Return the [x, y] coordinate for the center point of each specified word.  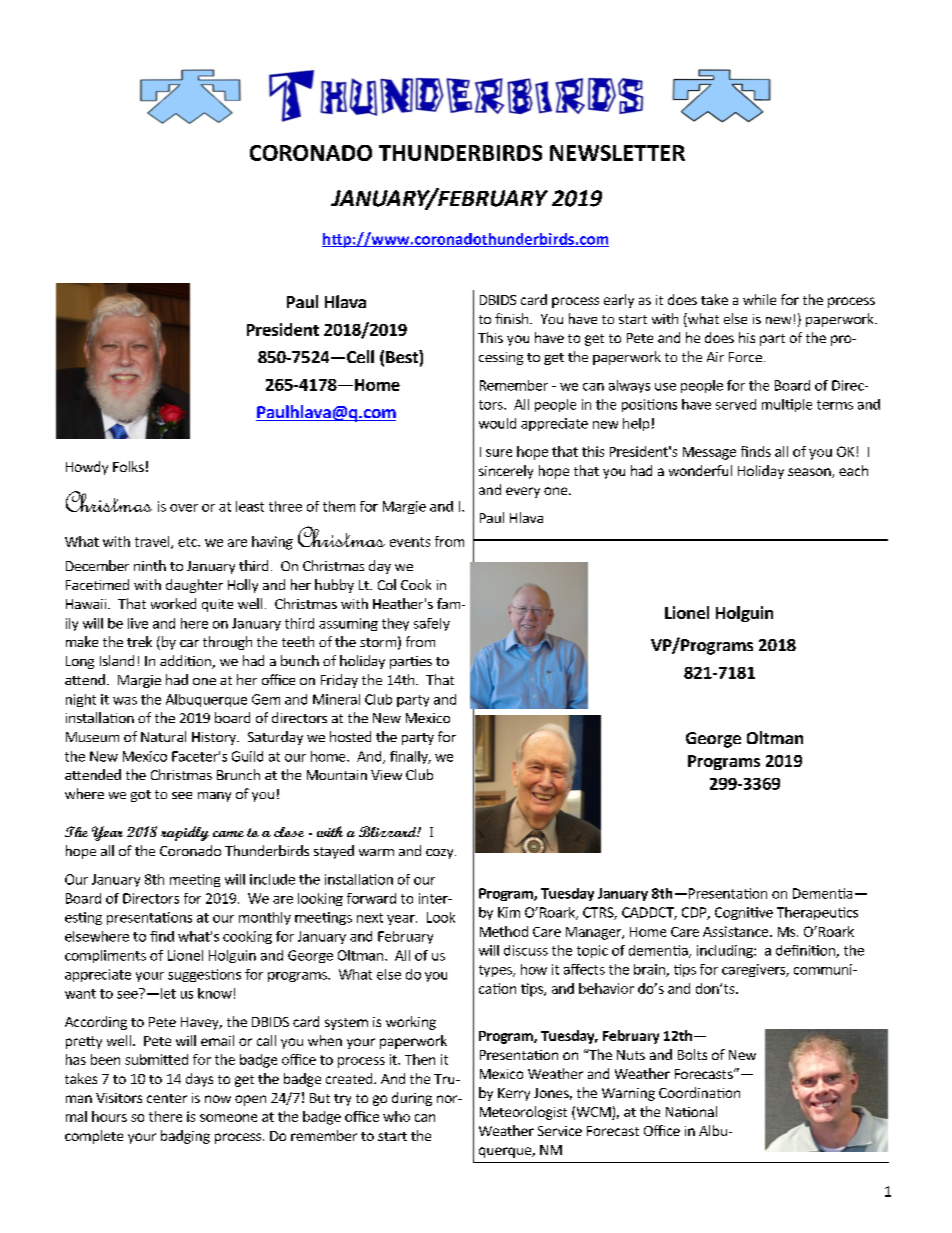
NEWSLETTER [617, 153]
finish [513, 318]
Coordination [699, 1092]
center [167, 1098]
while [759, 299]
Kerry [514, 1094]
